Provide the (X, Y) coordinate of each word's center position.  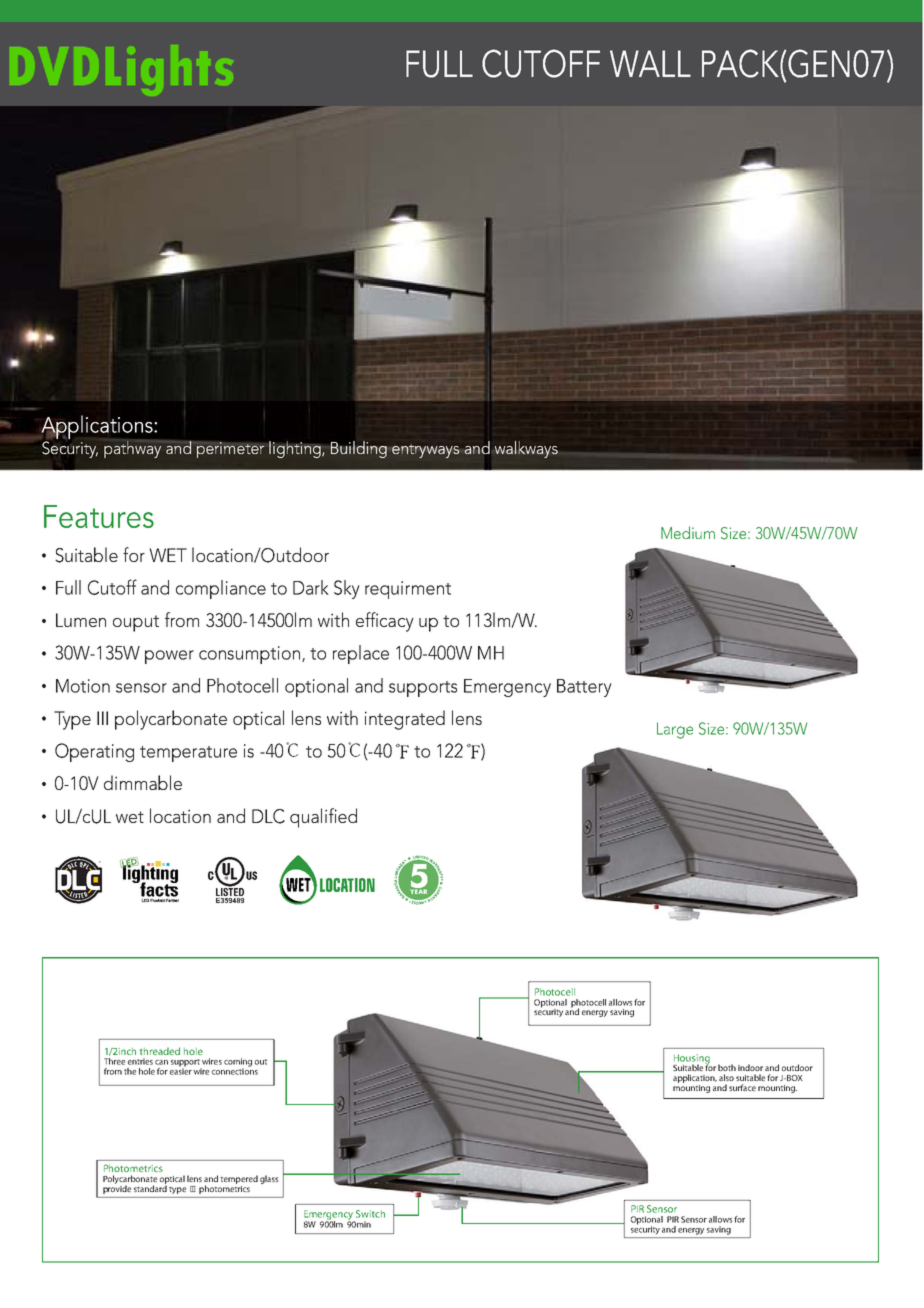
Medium (688, 532)
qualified (323, 818)
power (169, 657)
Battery (584, 688)
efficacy (385, 622)
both (727, 1067)
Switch (370, 1214)
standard (150, 1187)
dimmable (143, 782)
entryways (425, 451)
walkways (526, 449)
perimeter (229, 450)
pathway (132, 449)
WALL (650, 63)
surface (742, 1087)
